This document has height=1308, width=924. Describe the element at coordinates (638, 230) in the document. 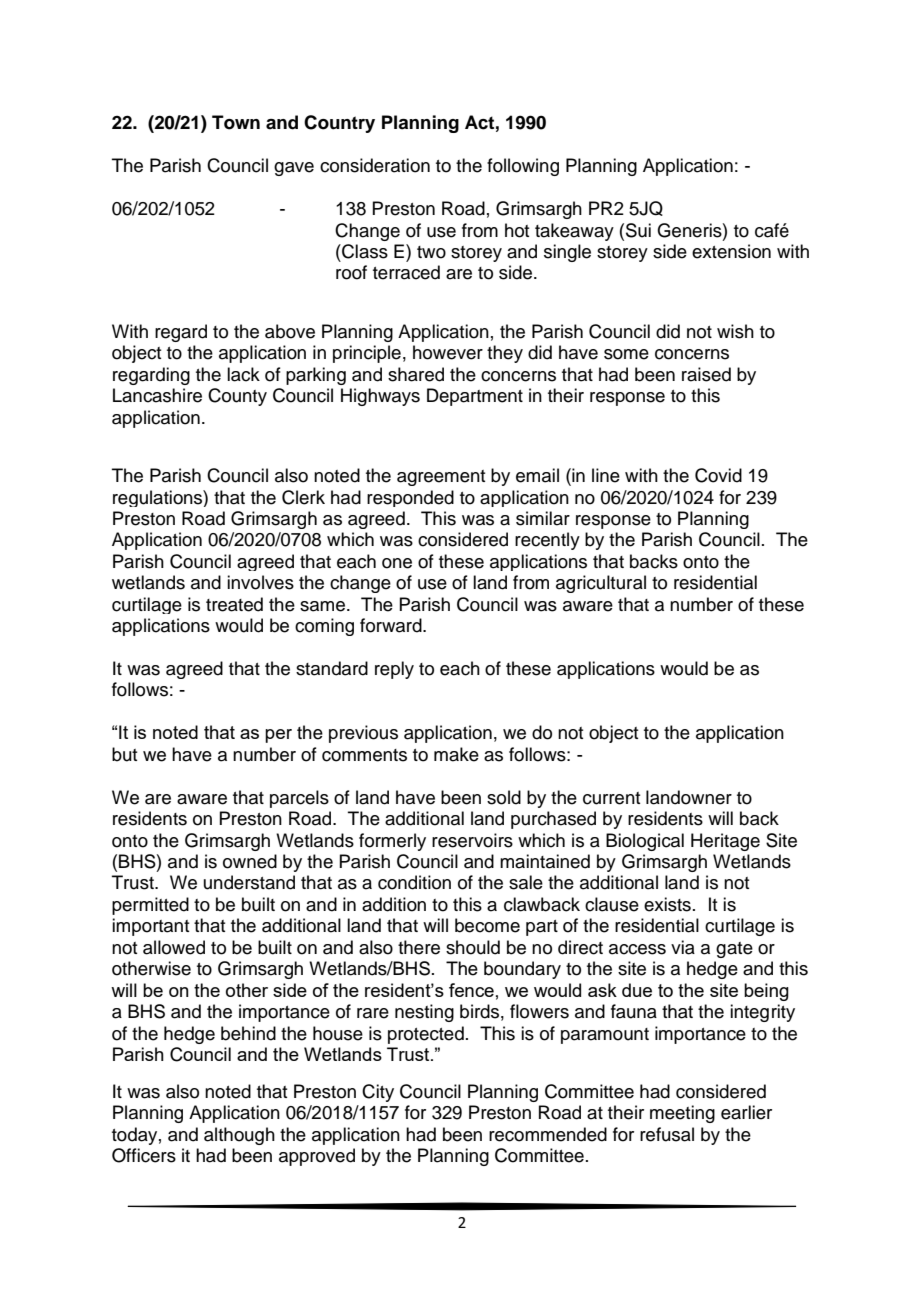

I see `Sui` at that location.
